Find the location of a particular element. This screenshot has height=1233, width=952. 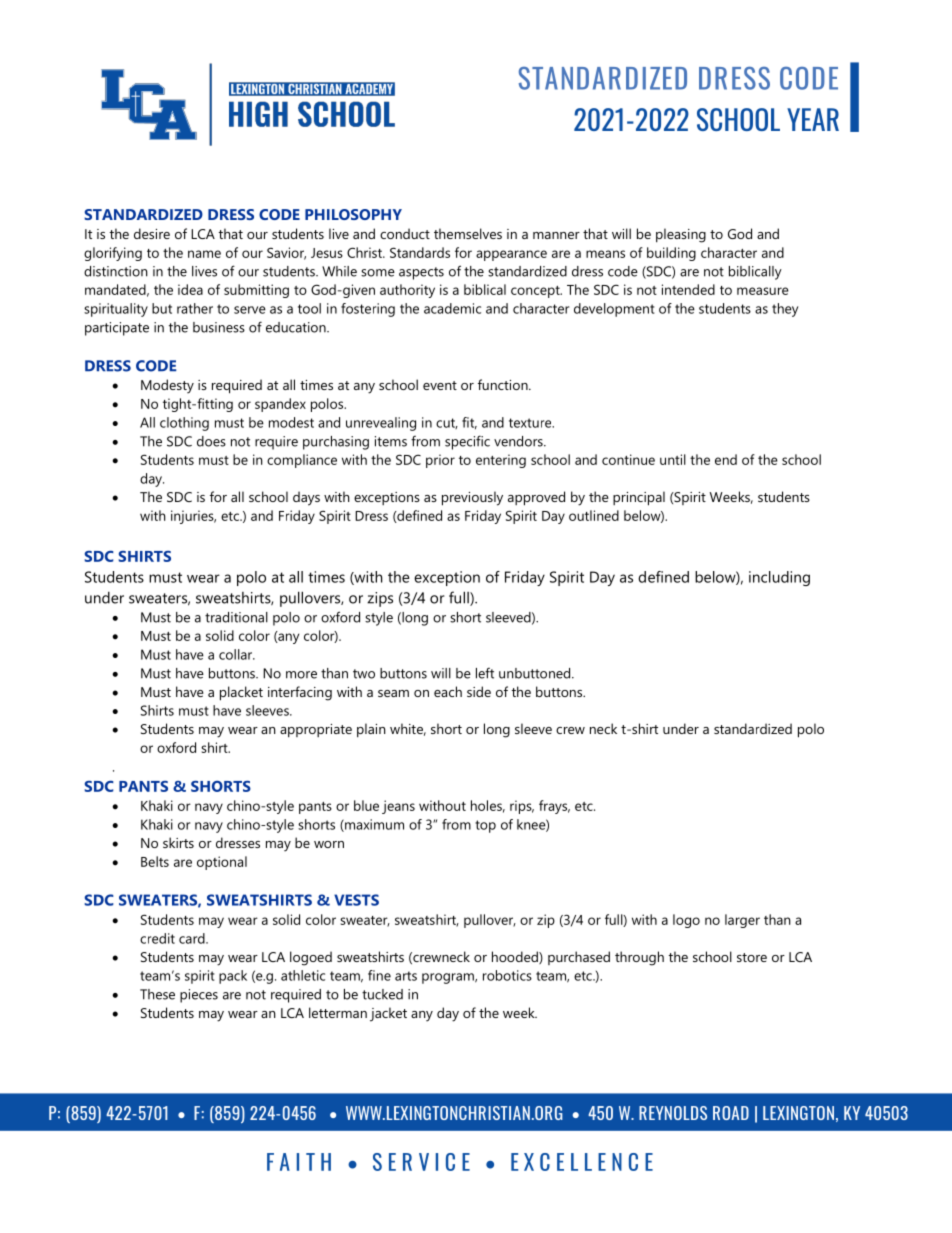

skirts is located at coordinates (178, 842).
